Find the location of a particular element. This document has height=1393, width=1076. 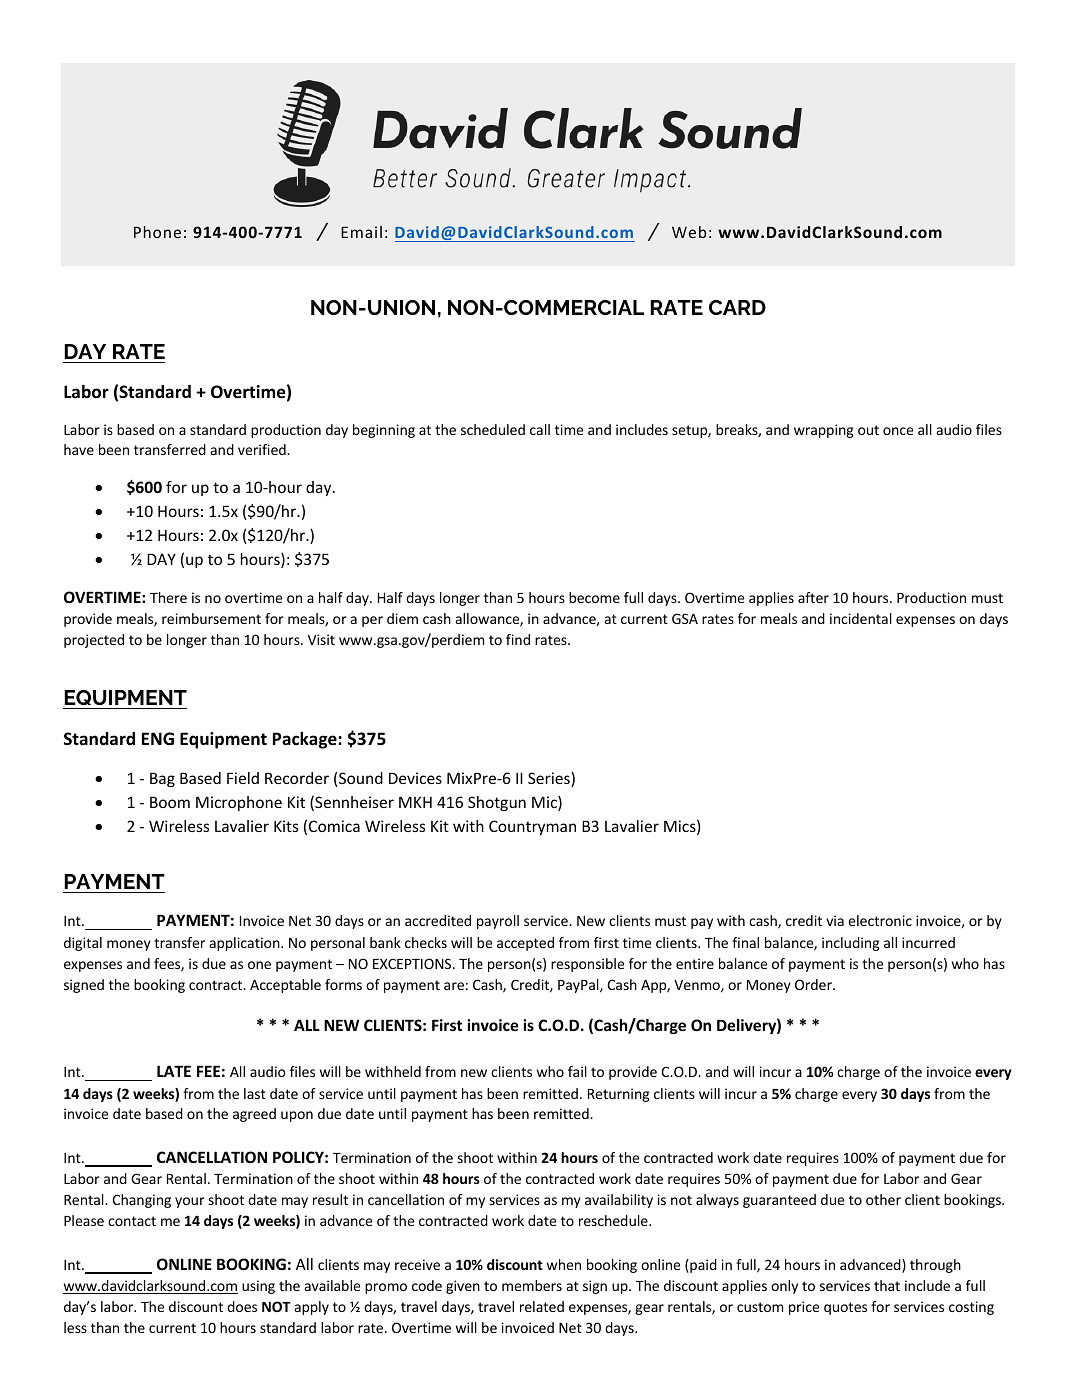

Email is located at coordinates (361, 232).
